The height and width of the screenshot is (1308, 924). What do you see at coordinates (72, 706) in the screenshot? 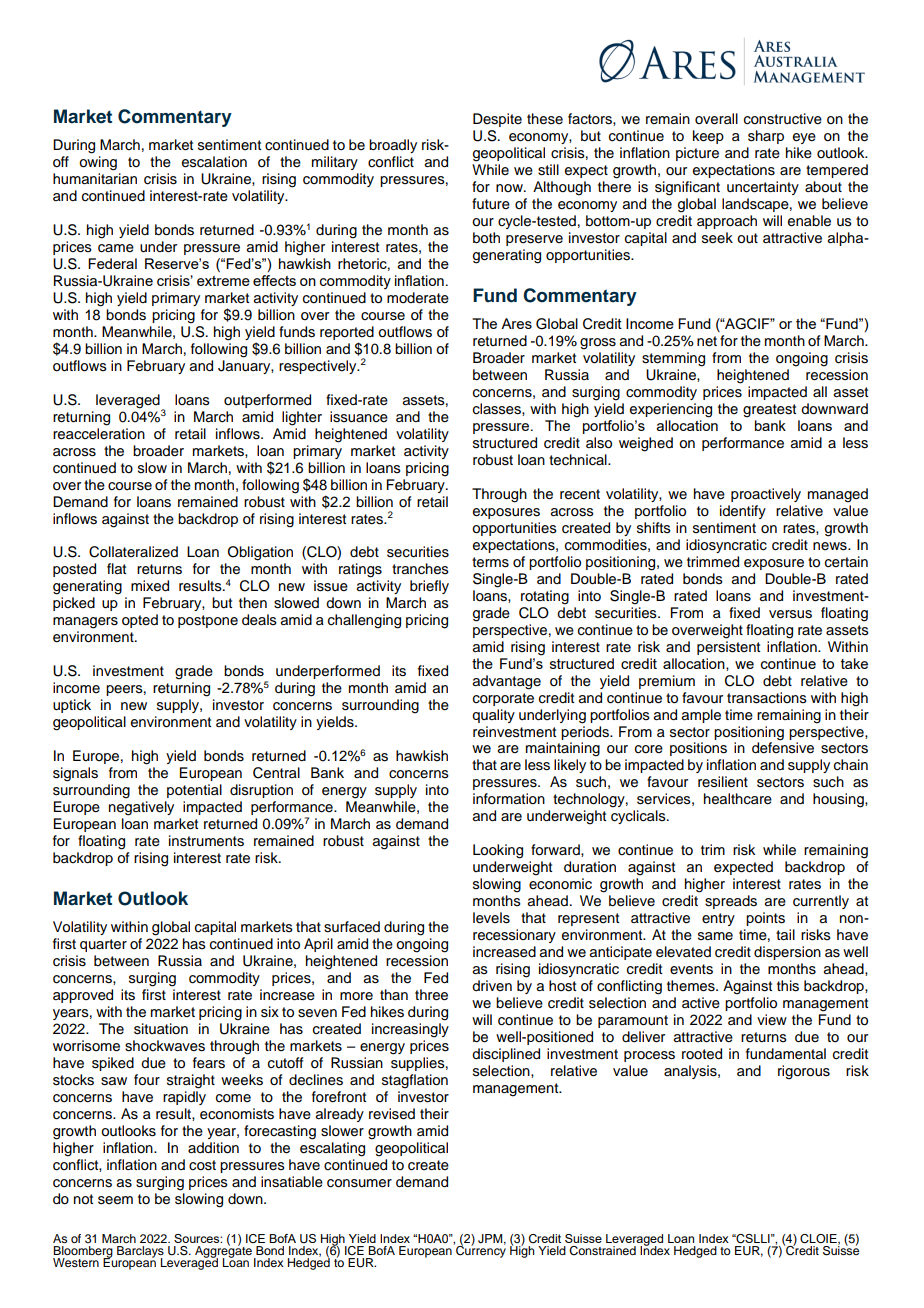
I see `uptick` at bounding box center [72, 706].
